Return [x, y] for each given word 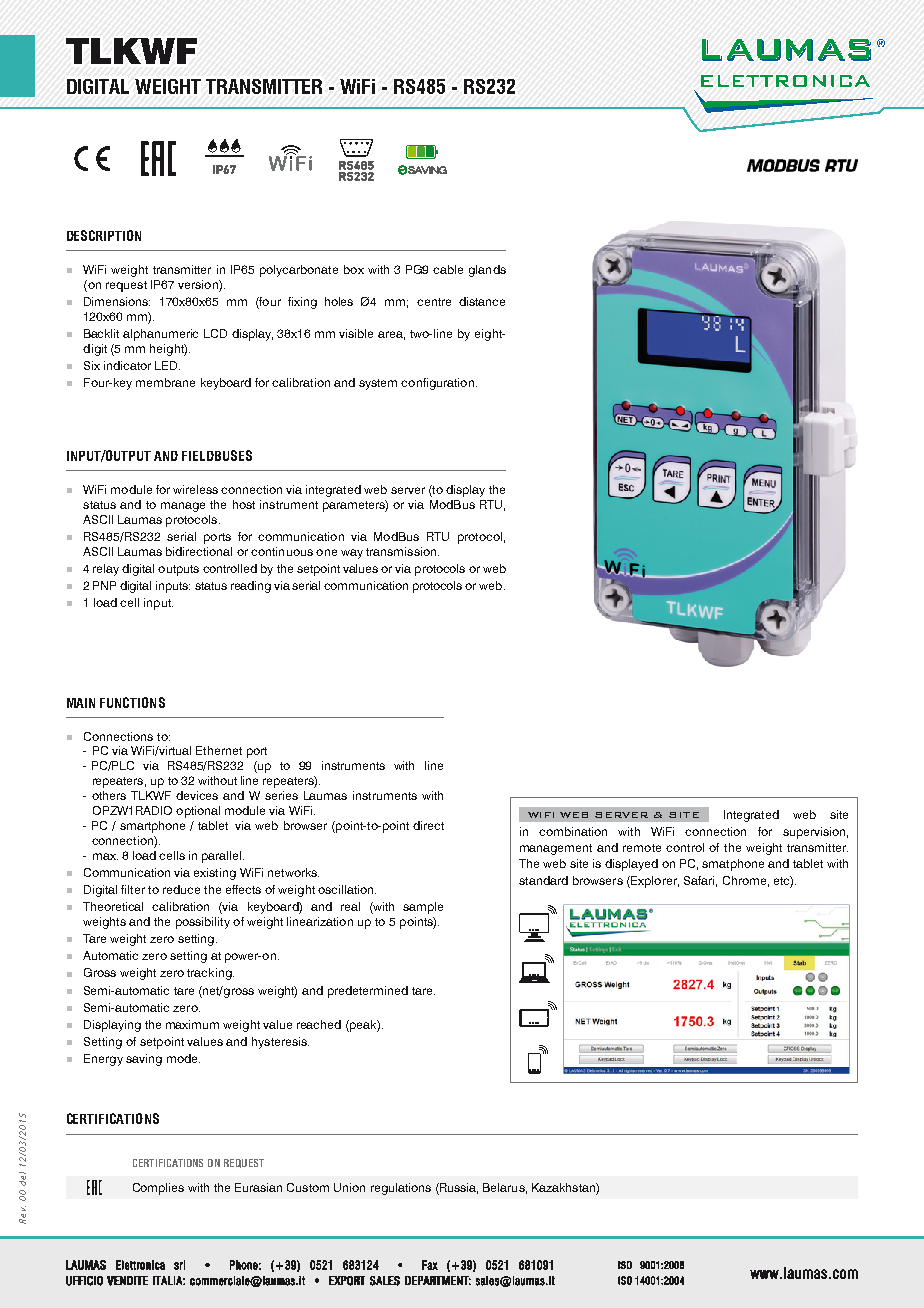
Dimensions [117, 301]
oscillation [347, 889]
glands [487, 271]
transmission [401, 551]
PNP [104, 585]
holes [339, 301]
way [352, 554]
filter [133, 889]
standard [543, 880]
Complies [158, 1189]
